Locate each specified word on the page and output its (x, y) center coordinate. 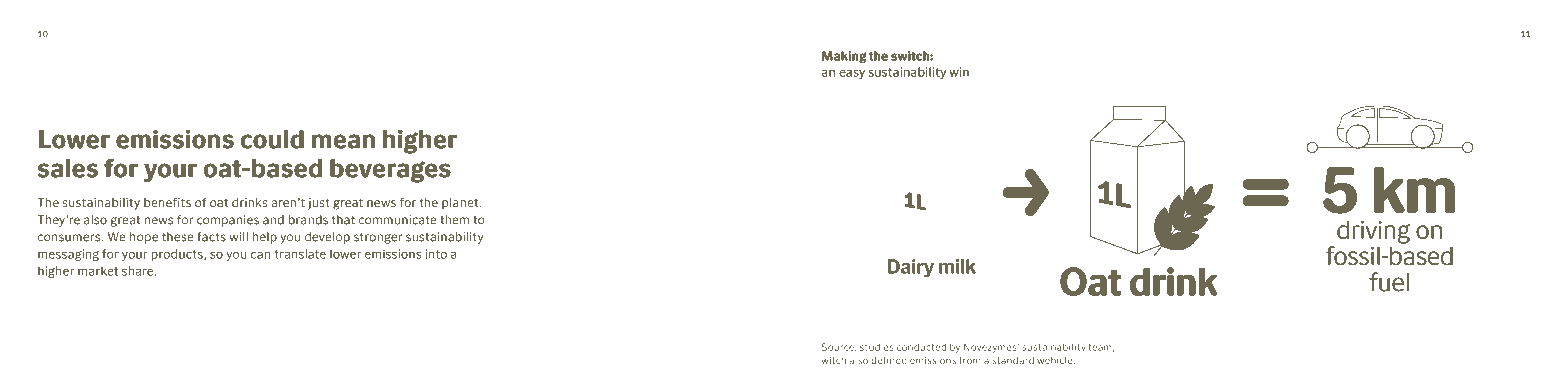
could (272, 139)
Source (839, 347)
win (959, 72)
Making (844, 57)
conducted (921, 347)
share (139, 271)
